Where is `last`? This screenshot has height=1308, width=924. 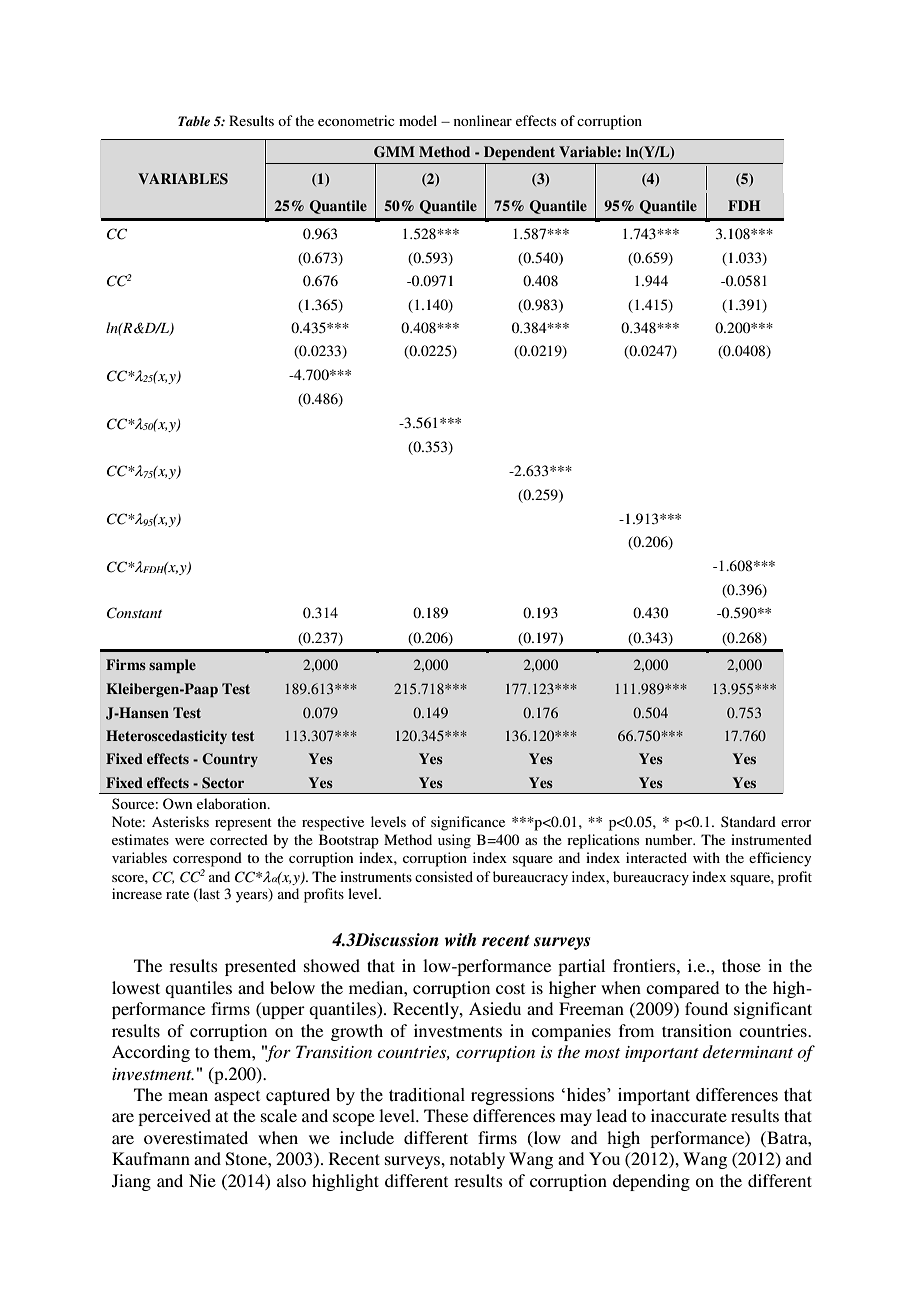 last is located at coordinates (208, 895).
